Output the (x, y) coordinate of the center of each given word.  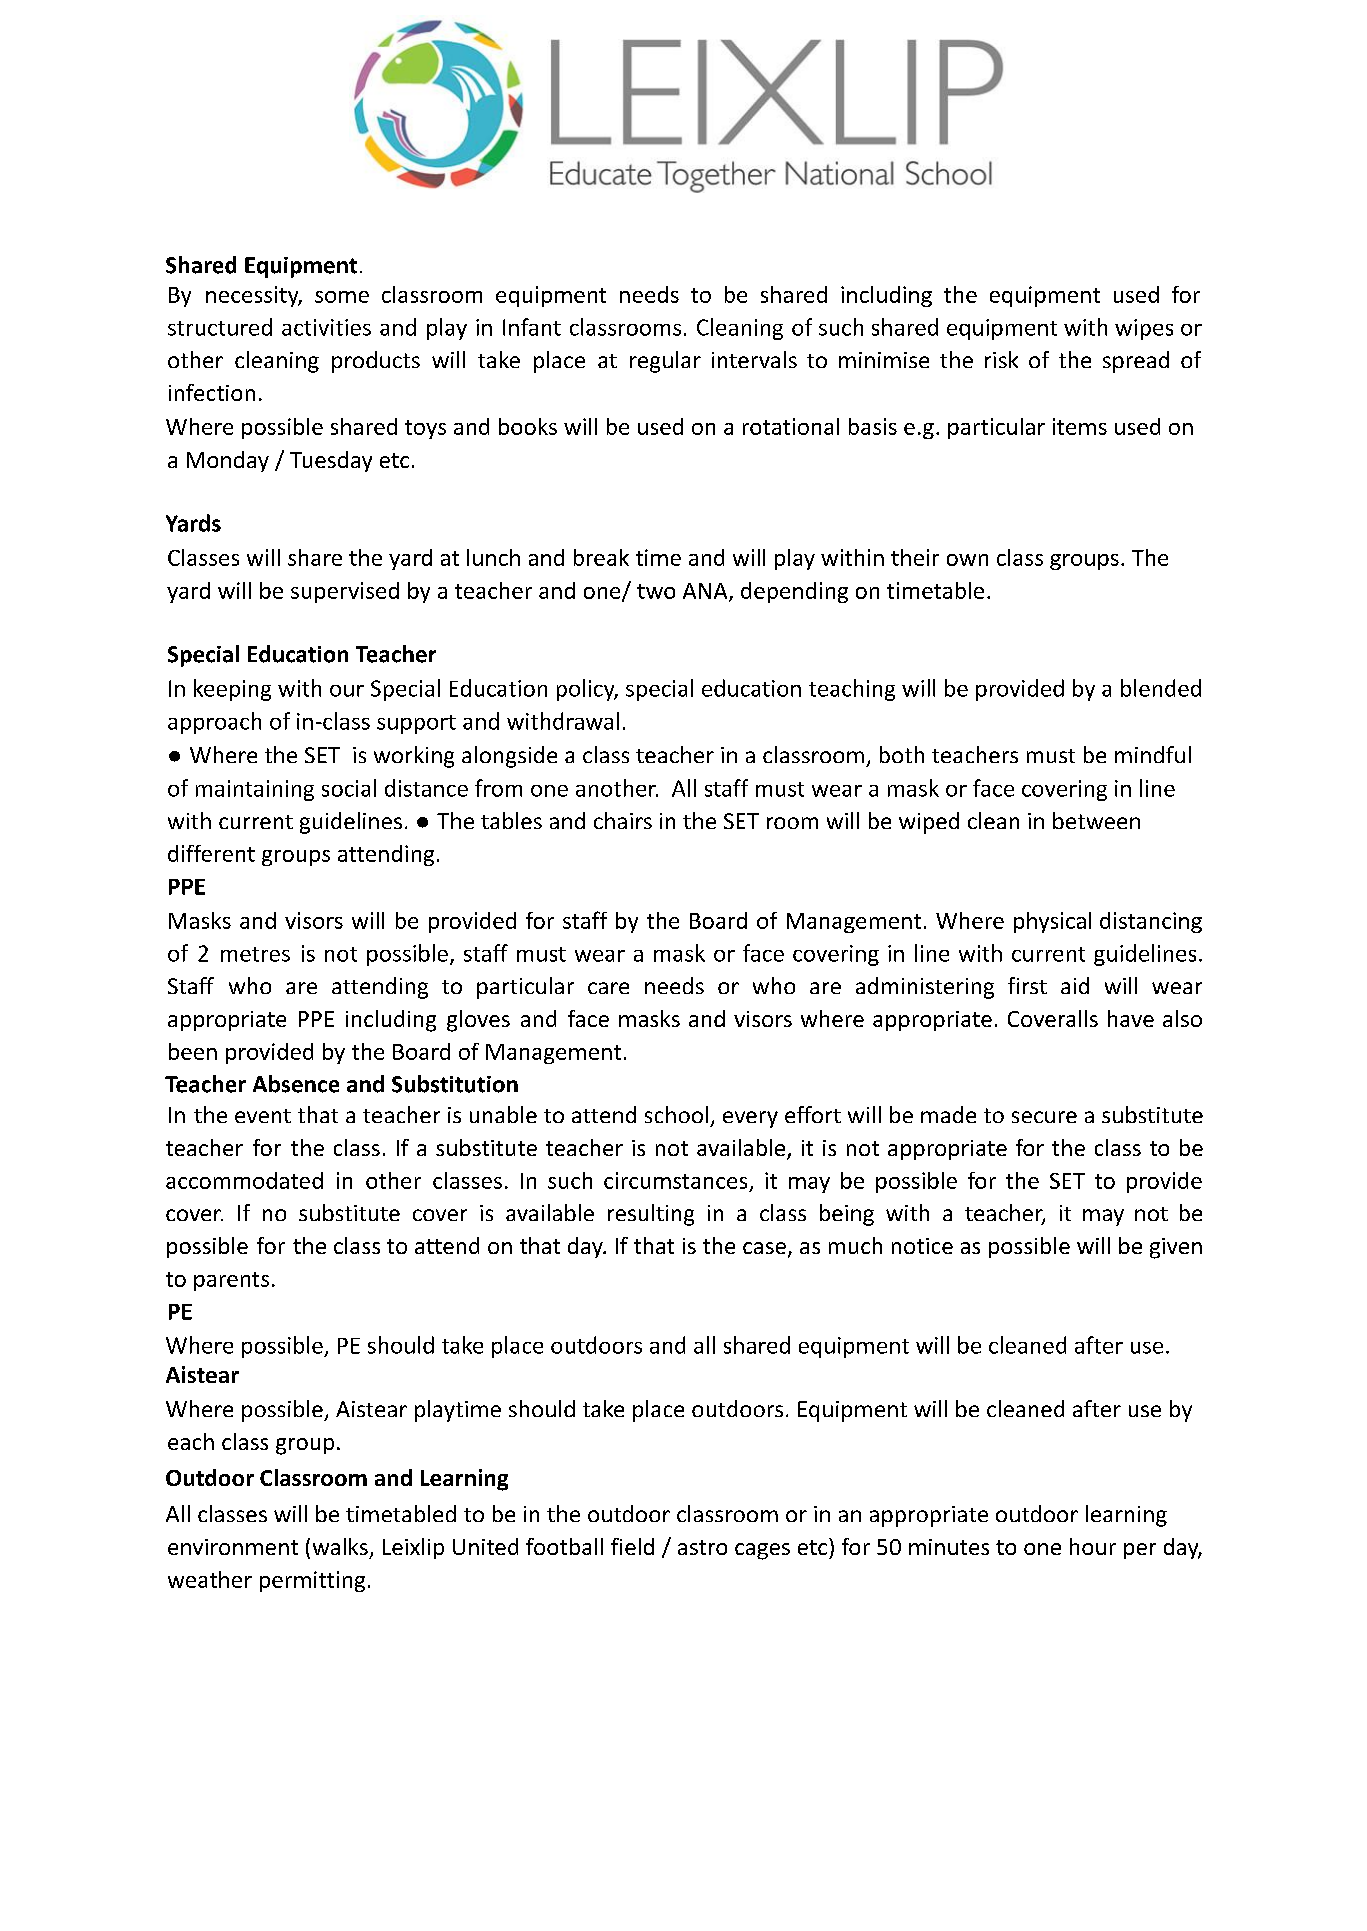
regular (665, 362)
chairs (623, 820)
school (676, 1114)
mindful (1153, 754)
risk (1001, 359)
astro (702, 1547)
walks (340, 1546)
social (349, 788)
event (263, 1116)
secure (1044, 1117)
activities (326, 327)
